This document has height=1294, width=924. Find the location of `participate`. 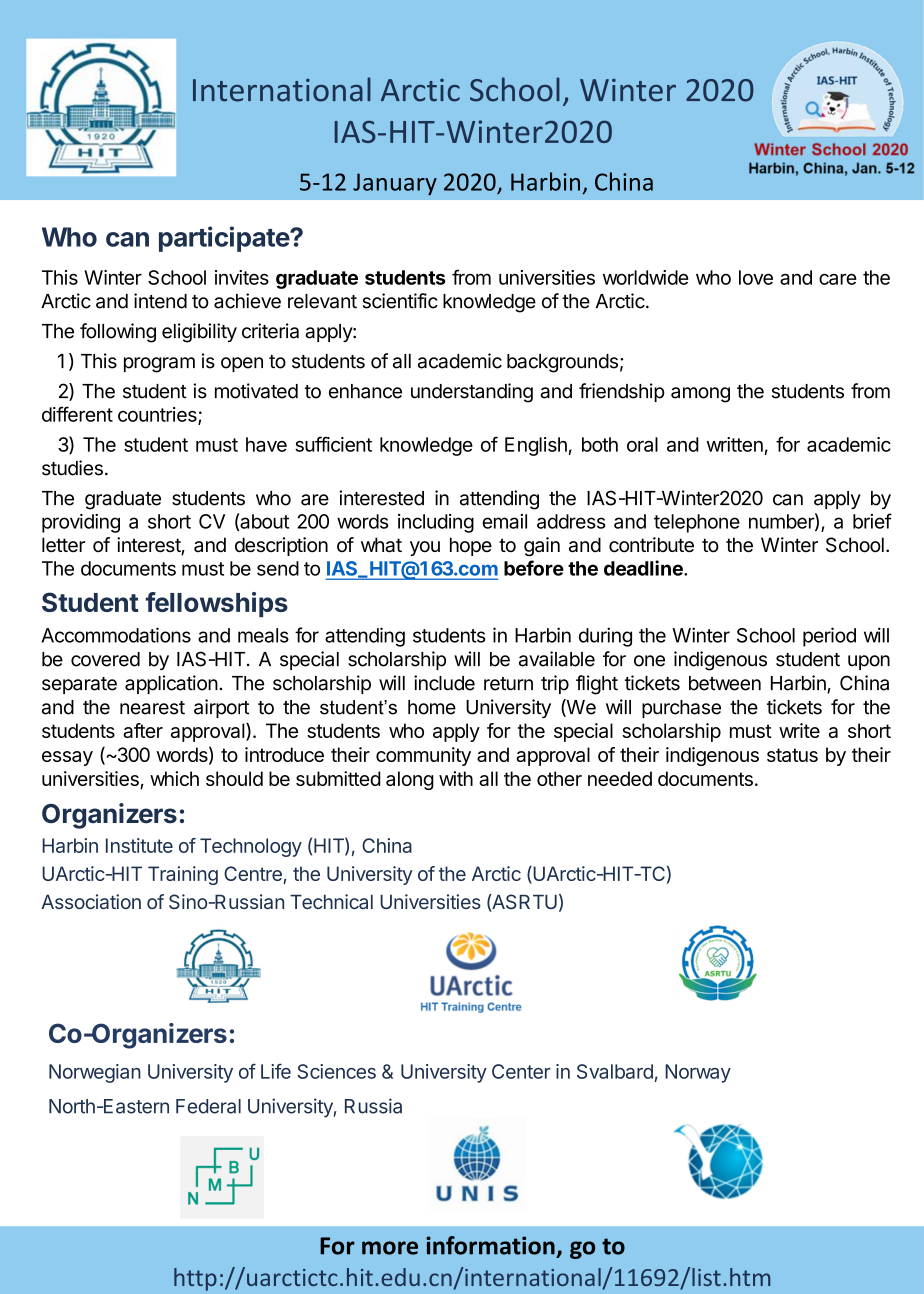

participate is located at coordinates (225, 239).
